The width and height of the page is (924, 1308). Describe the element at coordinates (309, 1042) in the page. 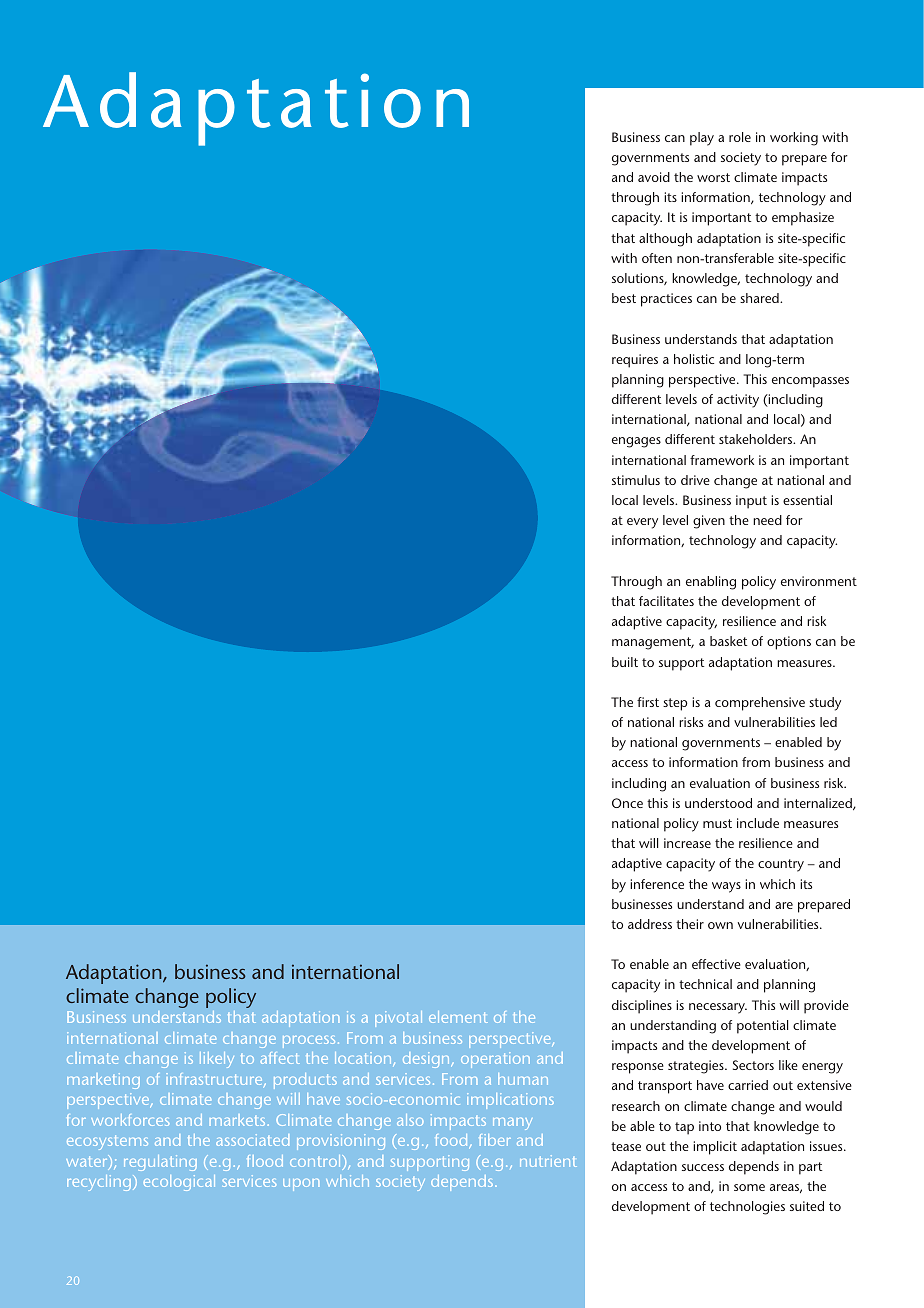

I see `process` at that location.
